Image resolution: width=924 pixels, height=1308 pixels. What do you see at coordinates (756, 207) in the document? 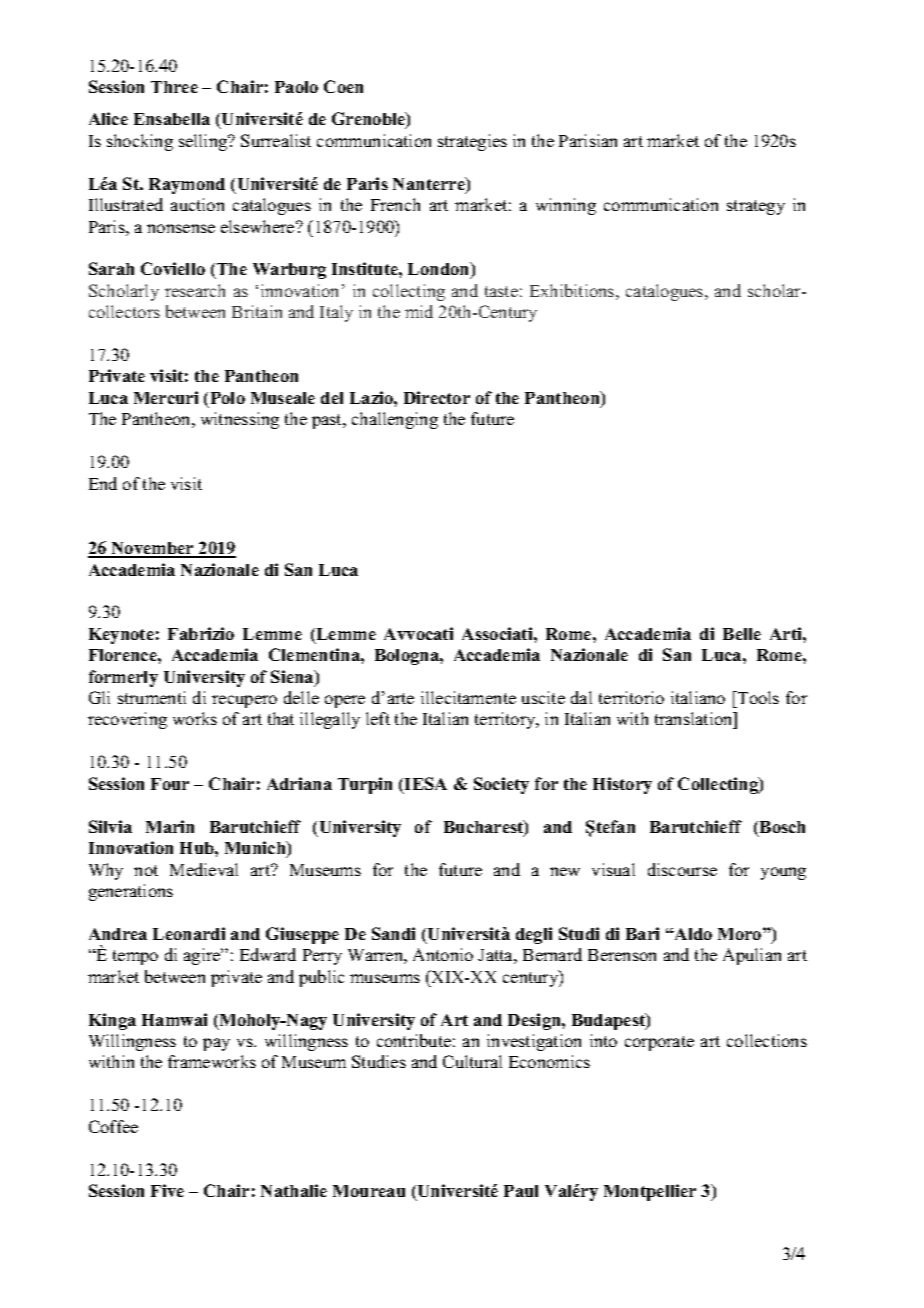
I see `strategy` at bounding box center [756, 207].
